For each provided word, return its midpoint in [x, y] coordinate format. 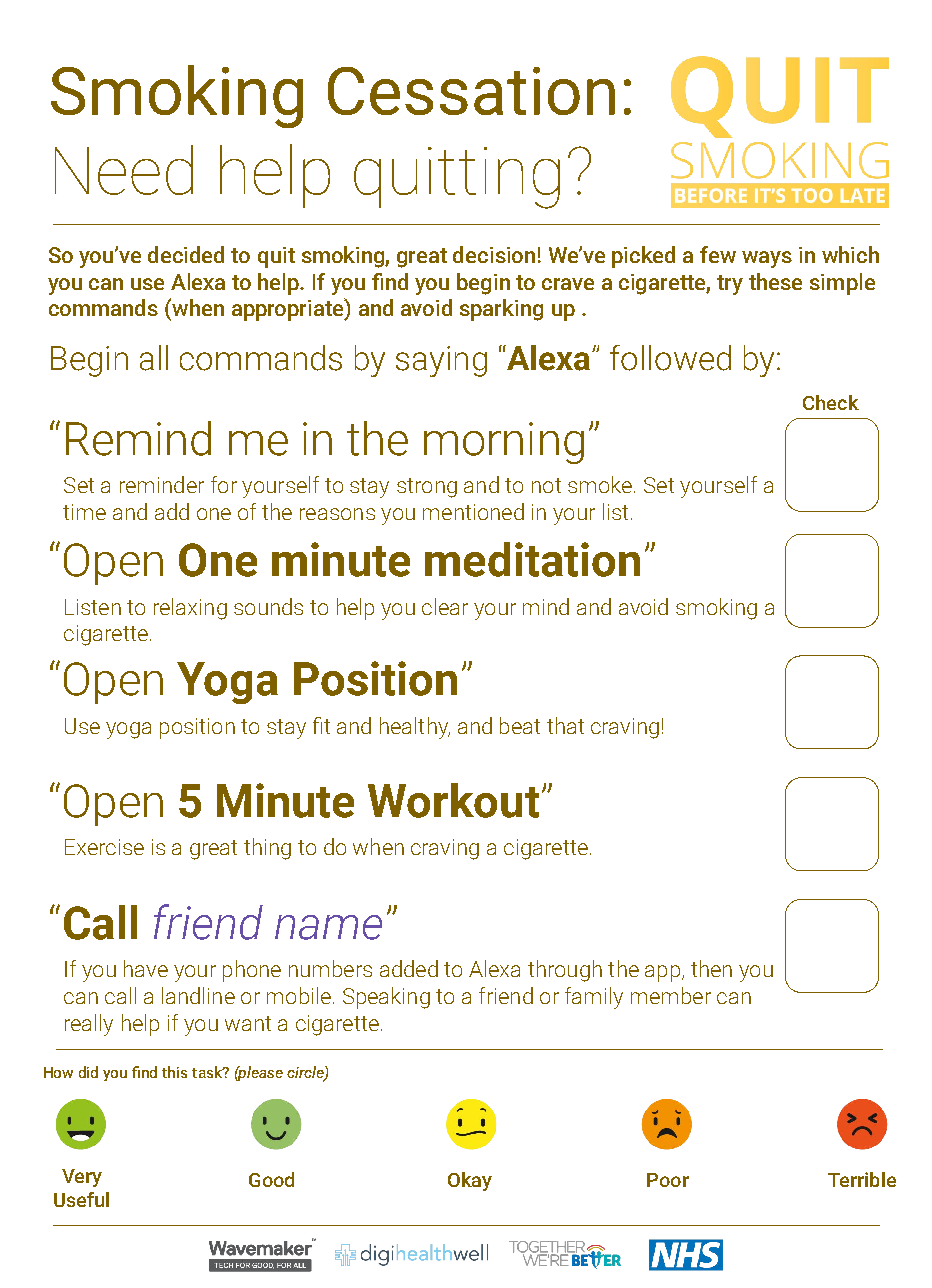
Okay [470, 1181]
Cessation [471, 91]
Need [124, 170]
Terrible [862, 1179]
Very [82, 1178]
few [718, 254]
